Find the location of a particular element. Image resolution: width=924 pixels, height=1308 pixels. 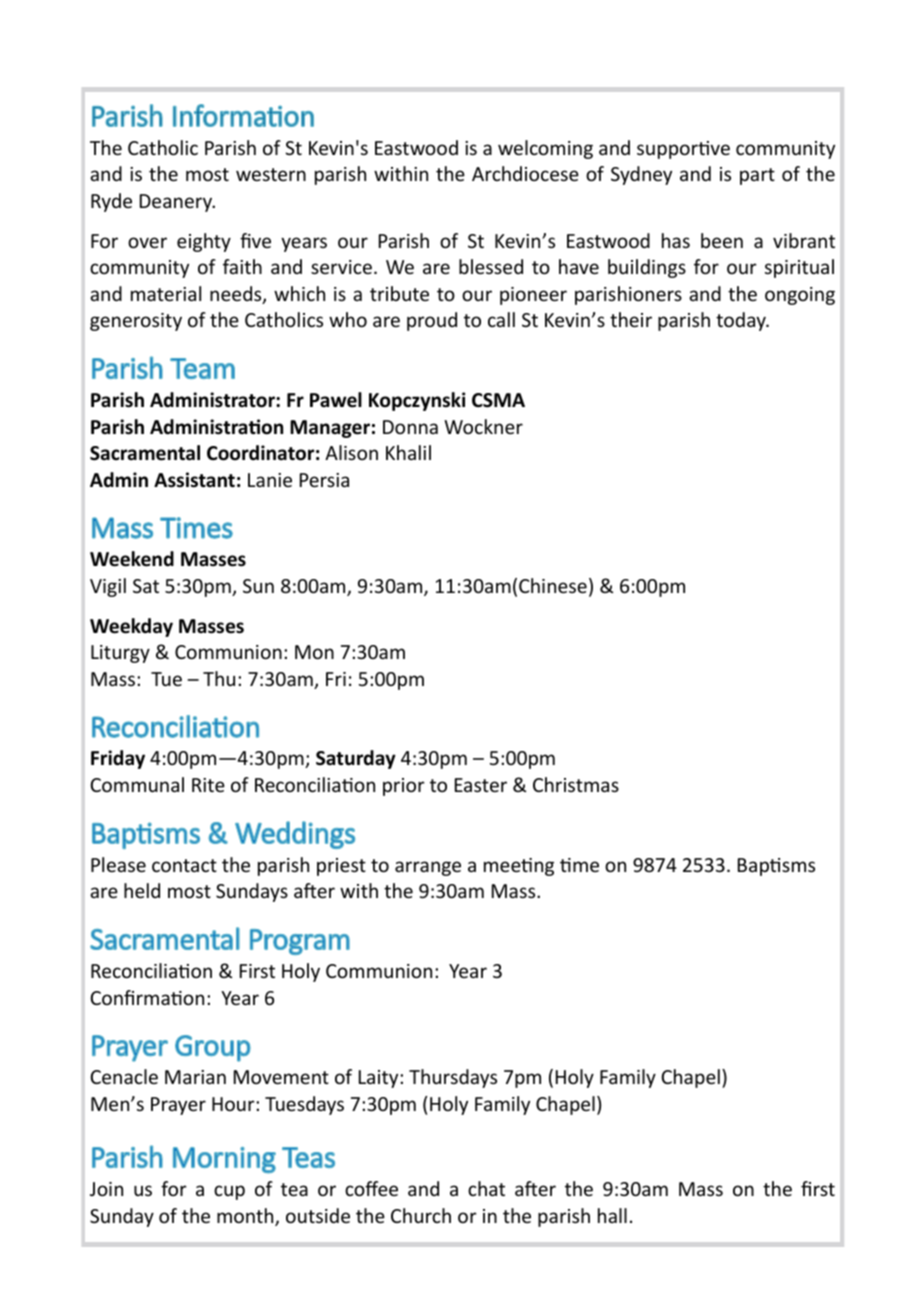

eighty is located at coordinates (204, 242).
